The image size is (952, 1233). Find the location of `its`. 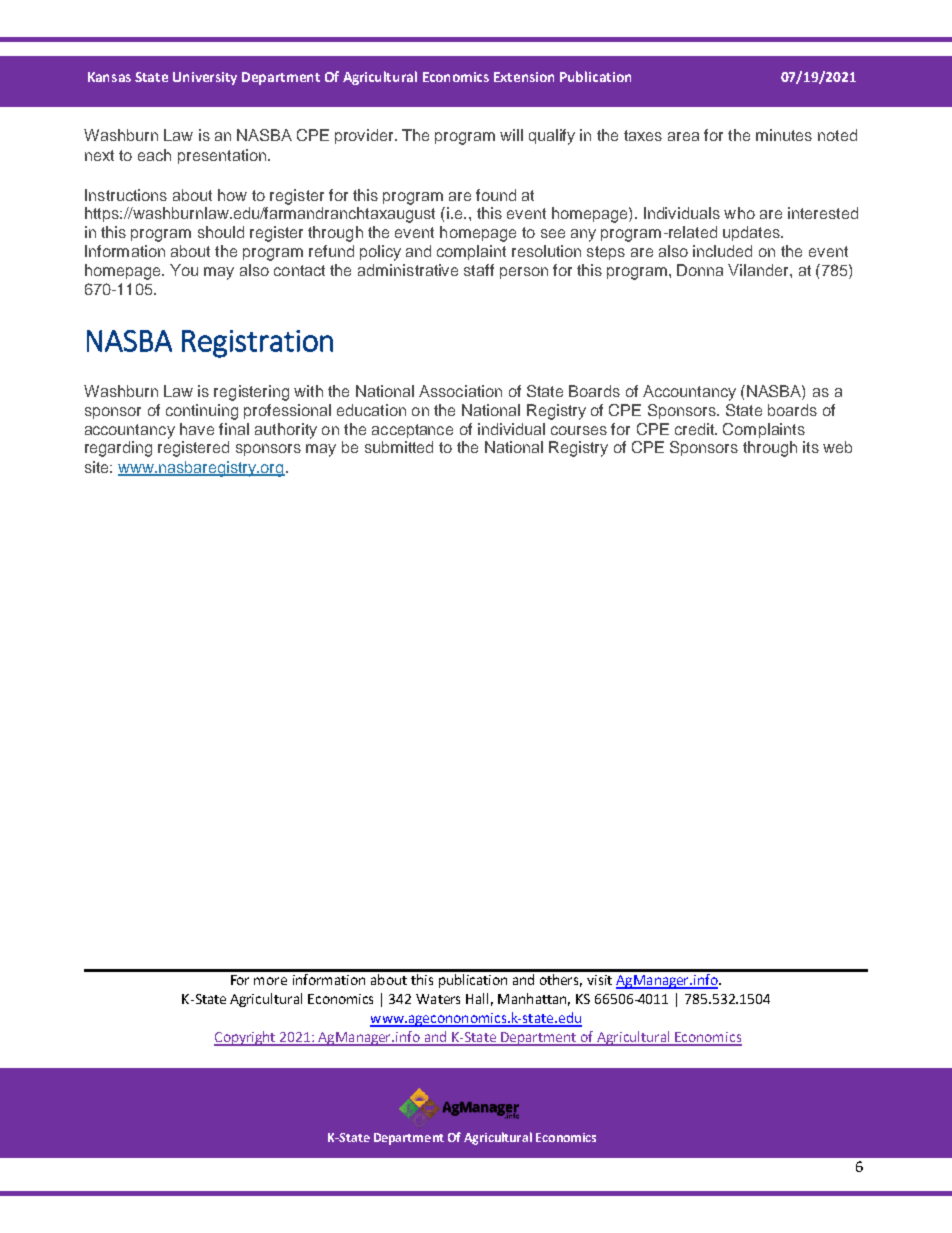

its is located at coordinates (811, 447).
